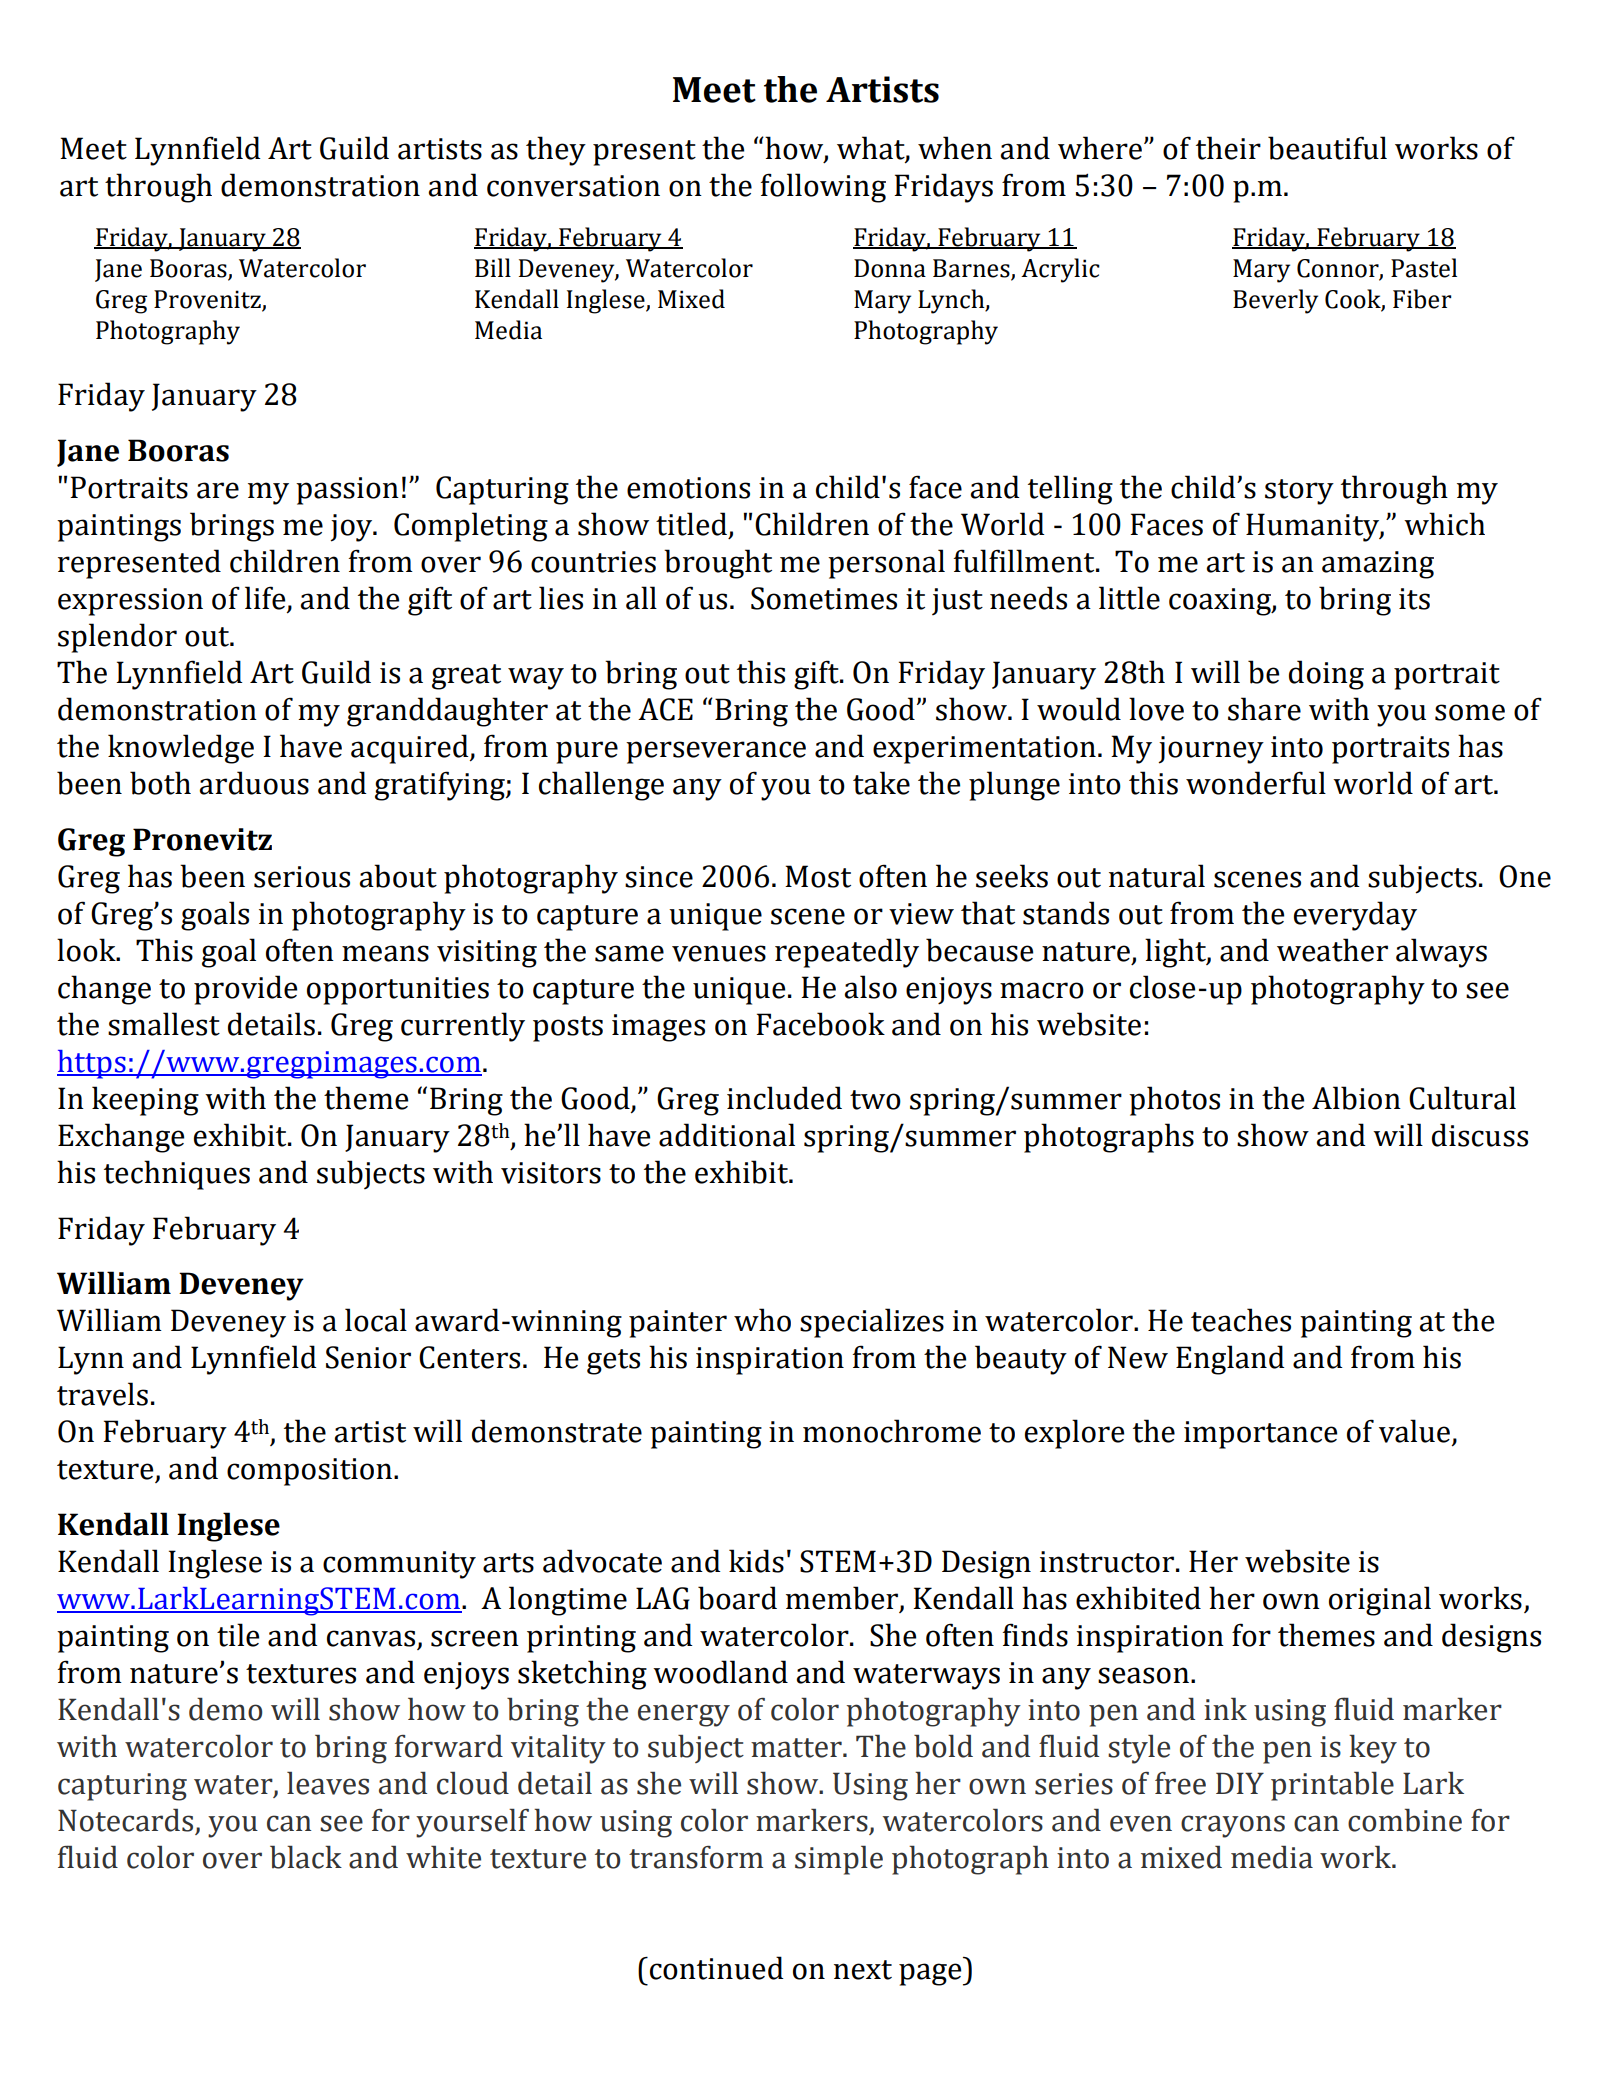  Describe the element at coordinates (717, 1968) in the screenshot. I see `continued` at that location.
